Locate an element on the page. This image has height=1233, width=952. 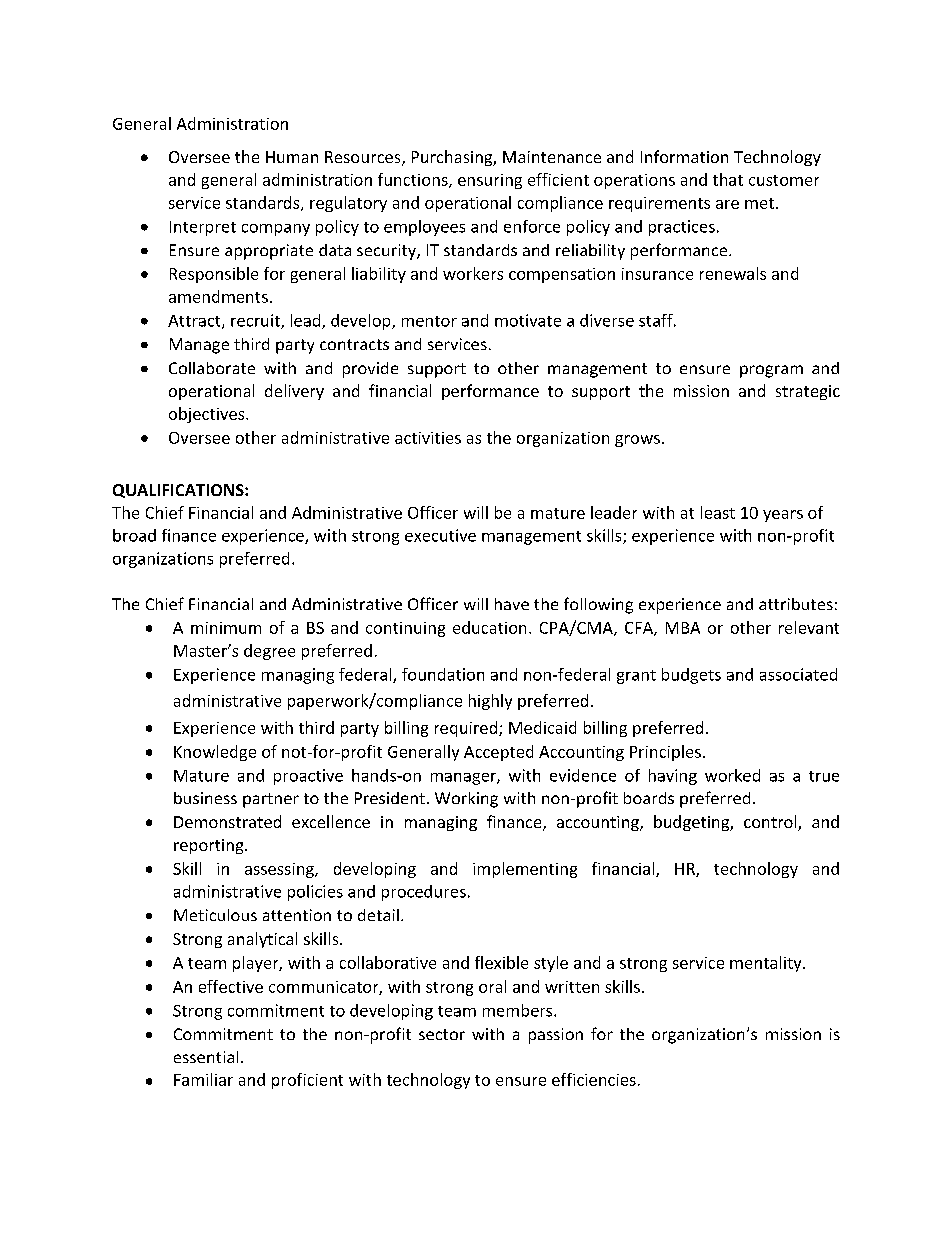
least is located at coordinates (718, 512).
